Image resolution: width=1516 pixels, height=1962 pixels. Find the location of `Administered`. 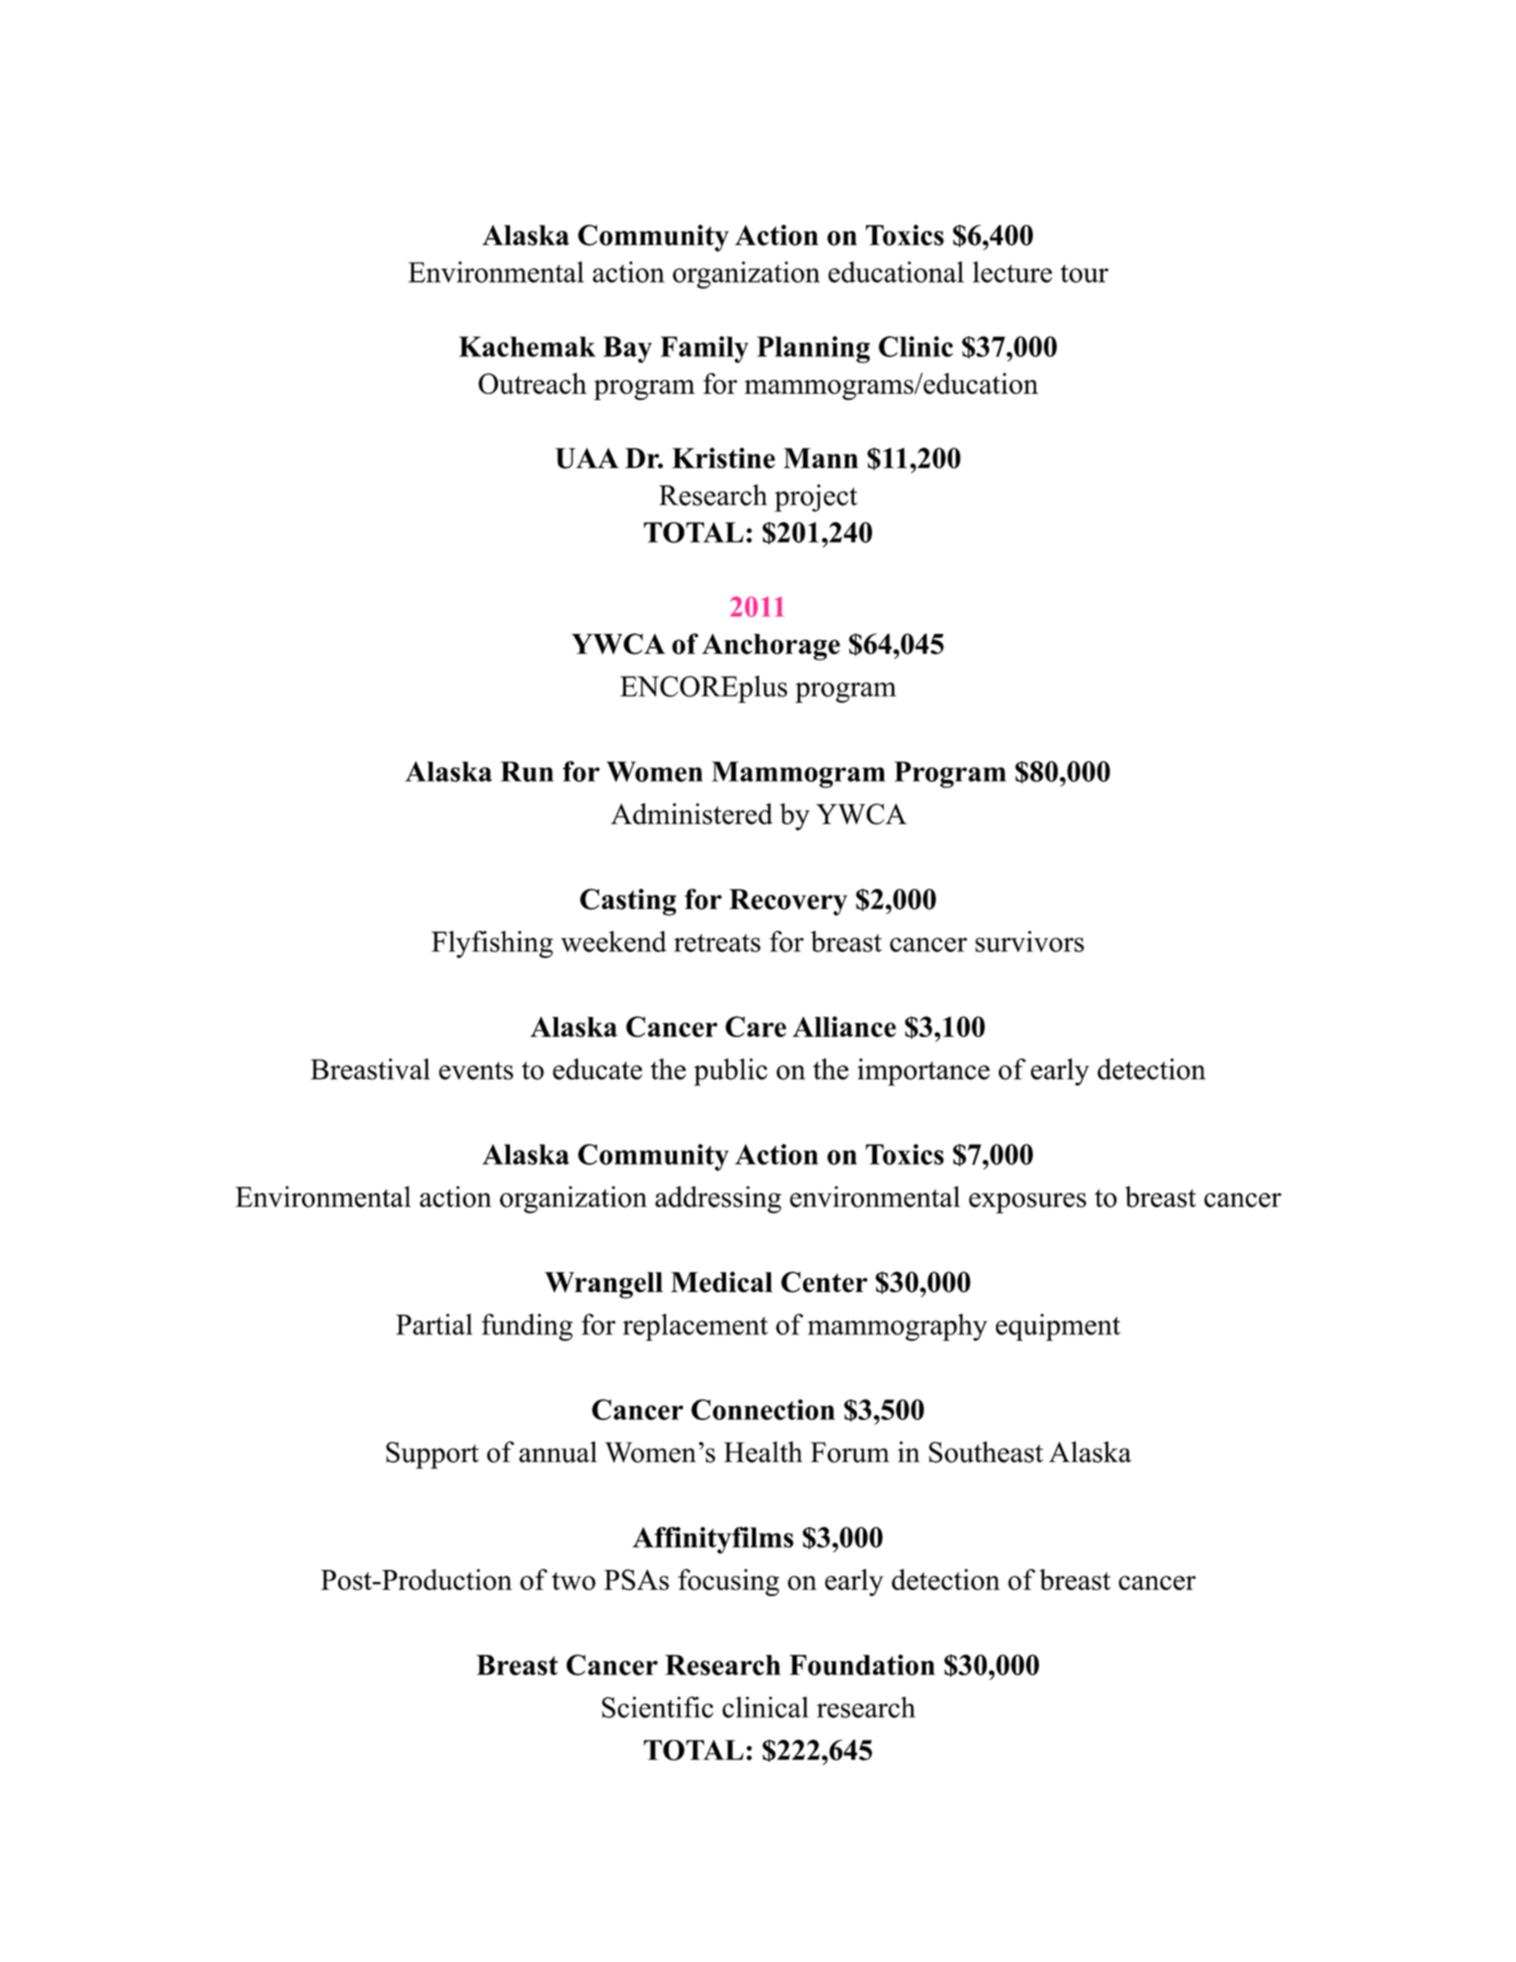

Administered is located at coordinates (692, 814).
